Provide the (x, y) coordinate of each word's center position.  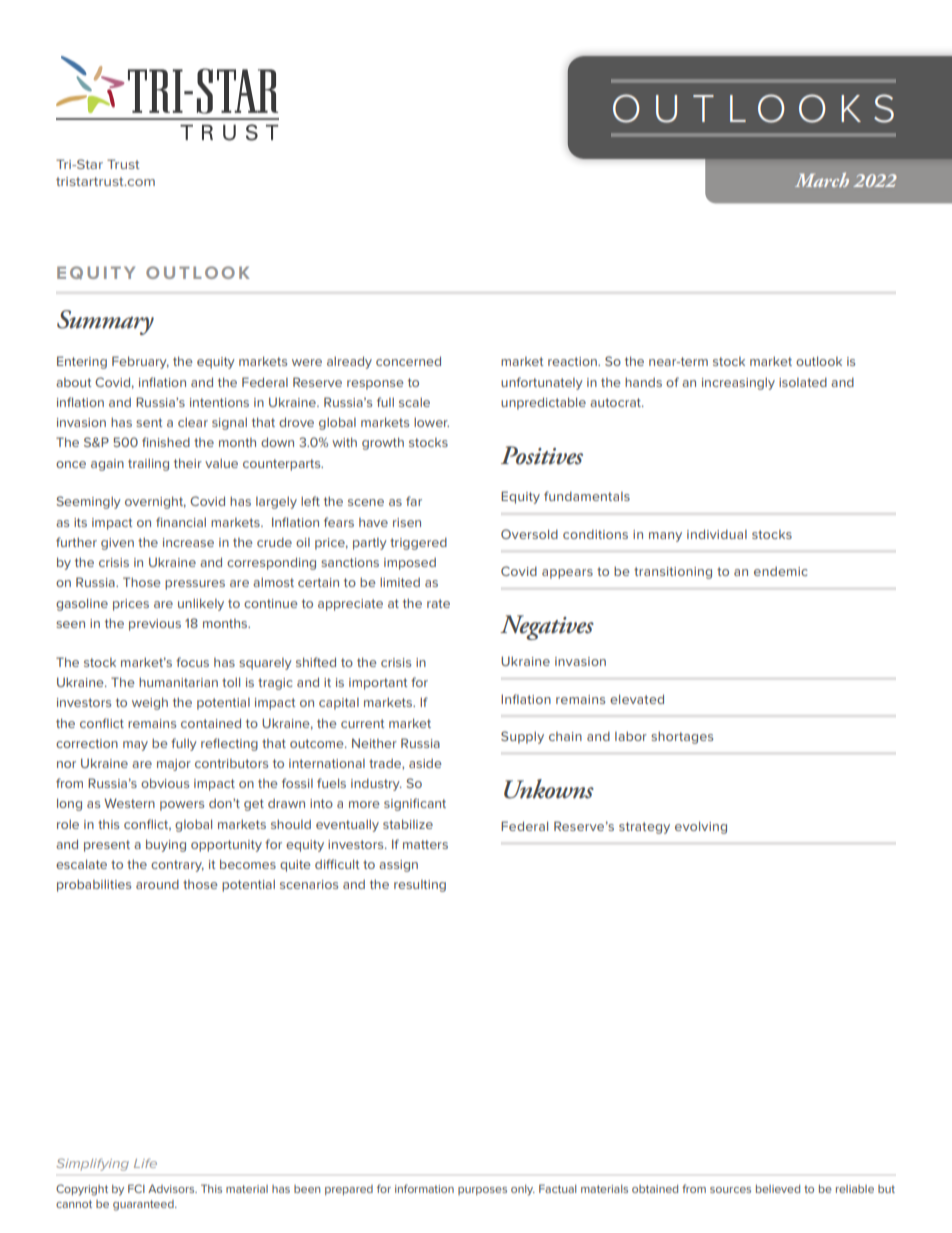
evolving (701, 827)
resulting (420, 886)
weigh (150, 703)
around (157, 884)
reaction (573, 361)
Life (145, 1163)
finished (166, 442)
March (822, 180)
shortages (682, 737)
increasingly (738, 383)
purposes (482, 1191)
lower (431, 422)
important (378, 684)
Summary (105, 322)
